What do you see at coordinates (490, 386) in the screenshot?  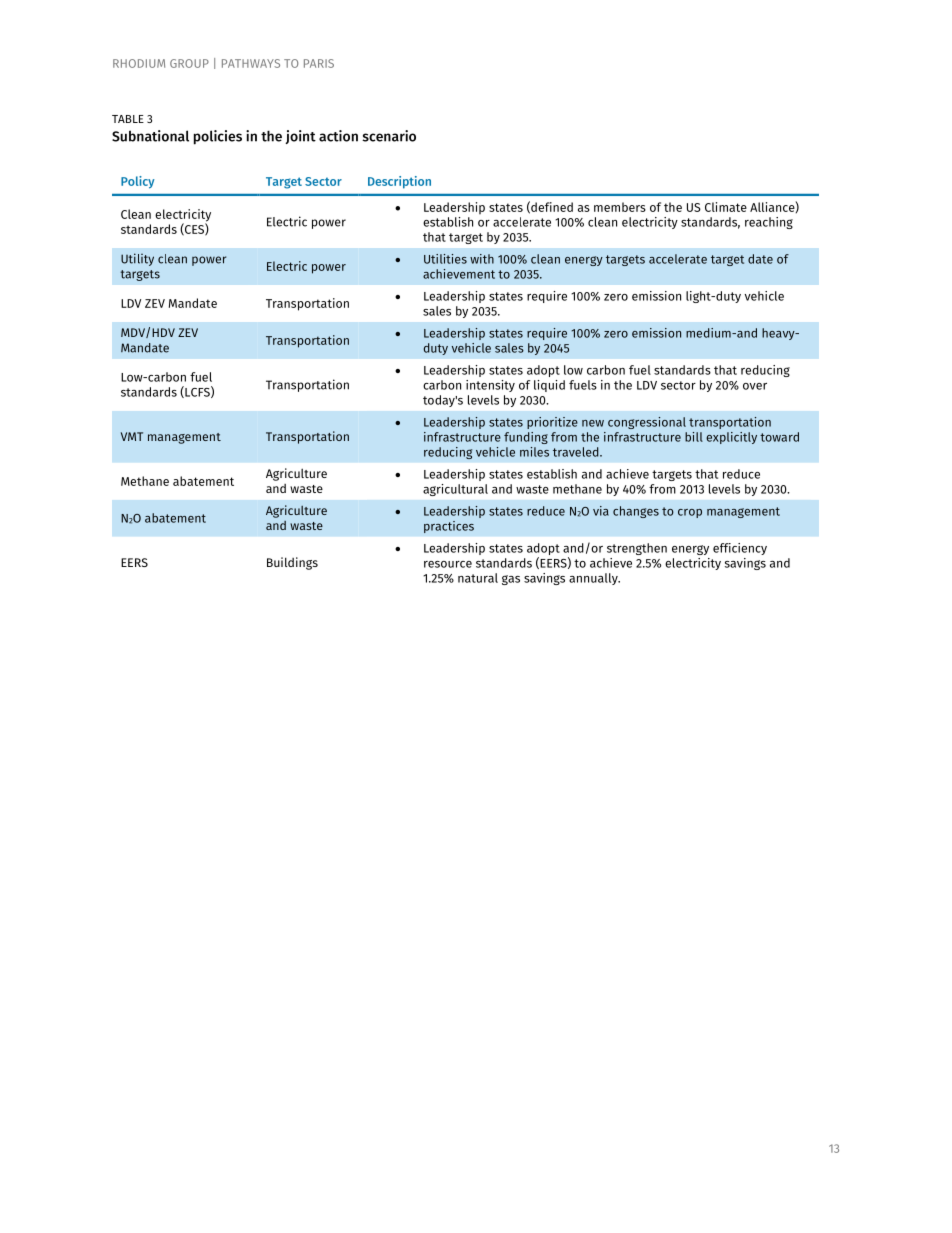 I see `intensity` at bounding box center [490, 386].
